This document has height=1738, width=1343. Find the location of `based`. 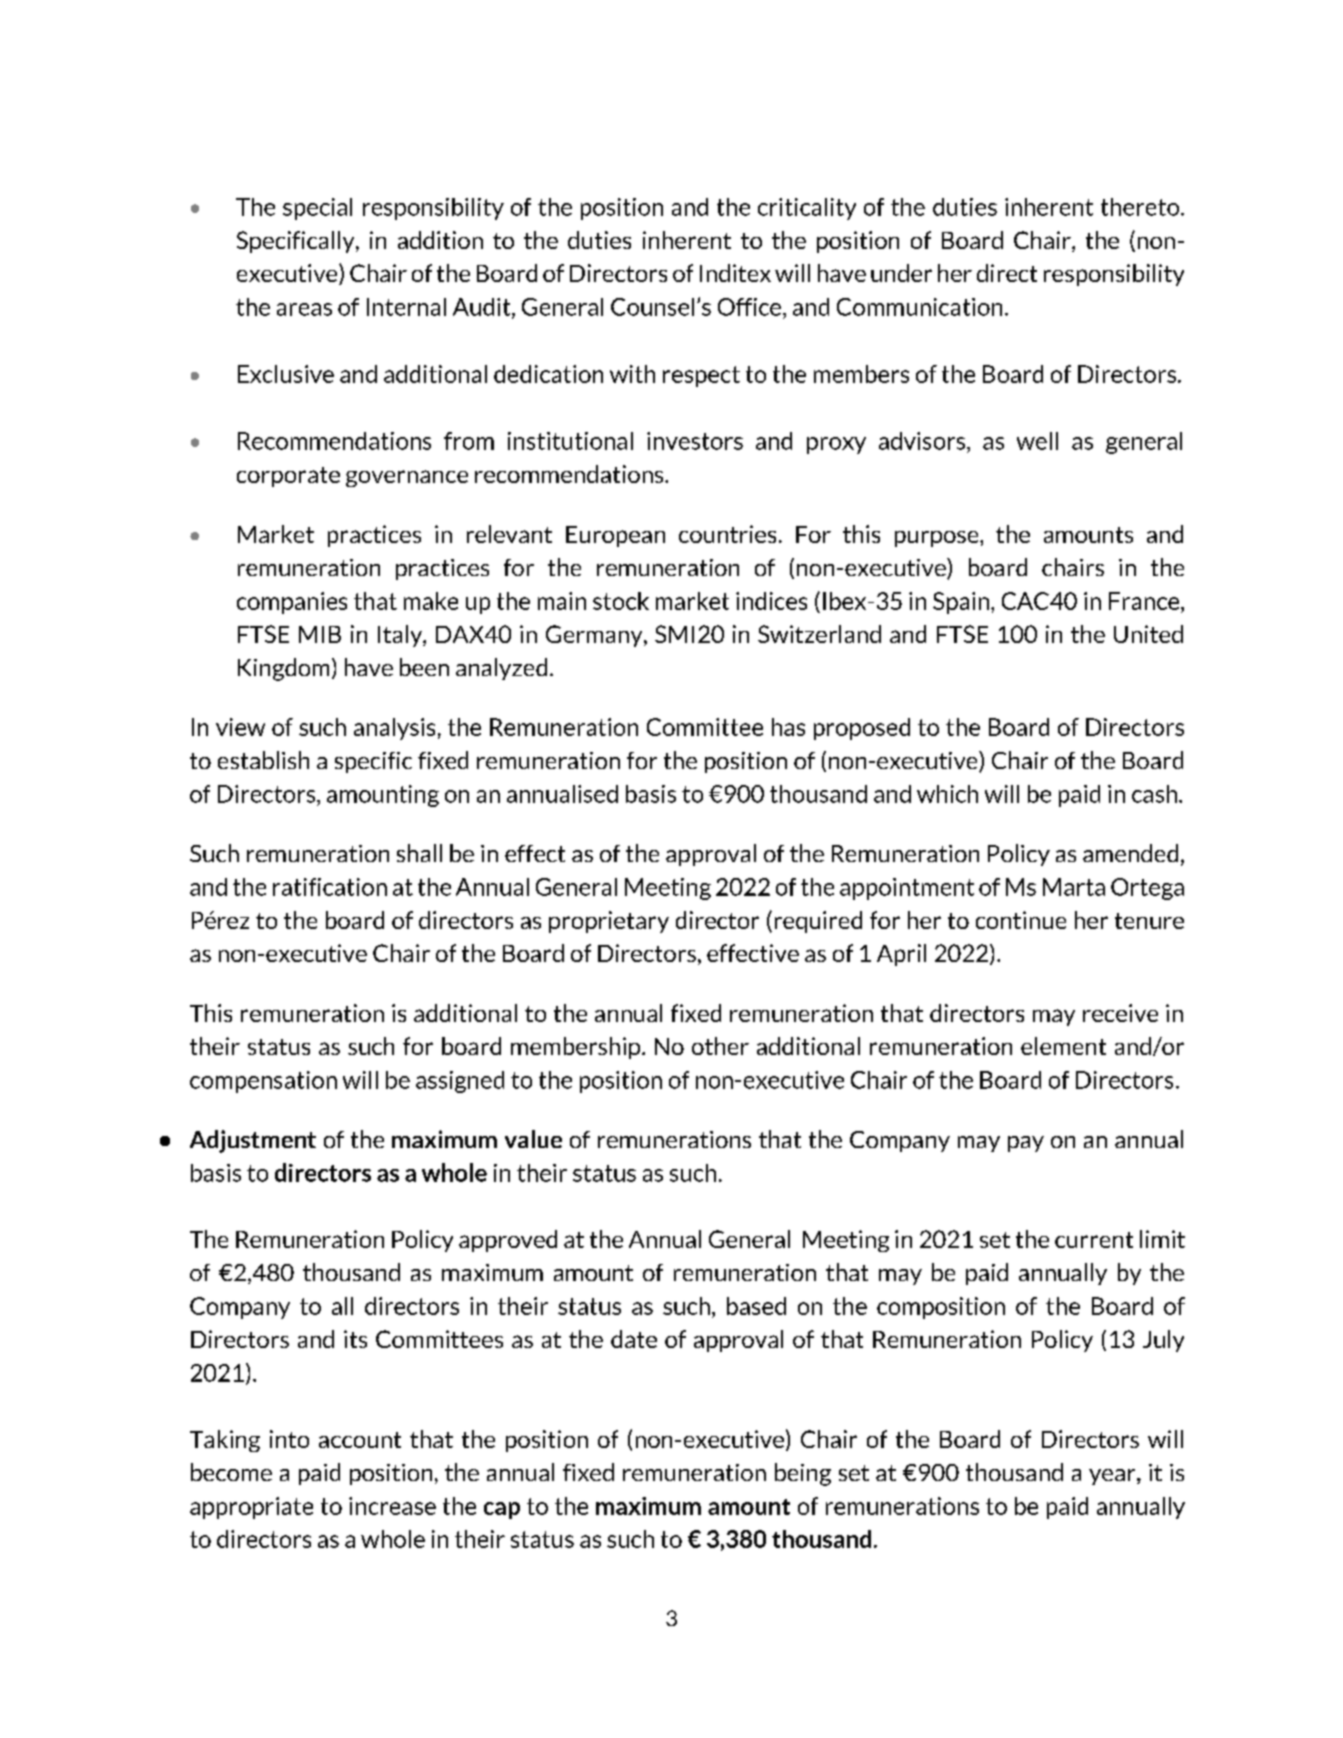

based is located at coordinates (756, 1306).
